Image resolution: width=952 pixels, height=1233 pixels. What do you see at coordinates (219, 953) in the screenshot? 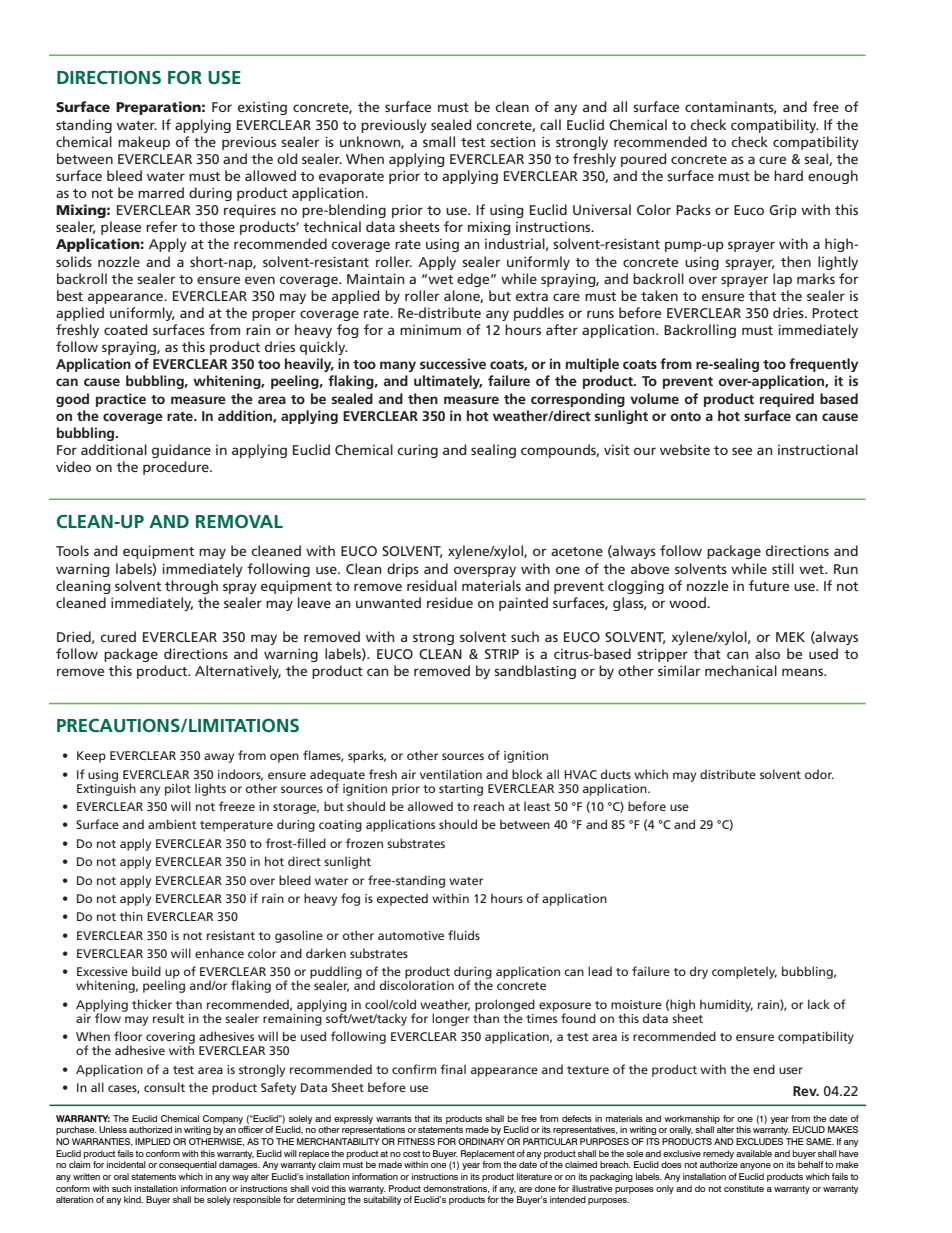
I see `enhance` at bounding box center [219, 953].
